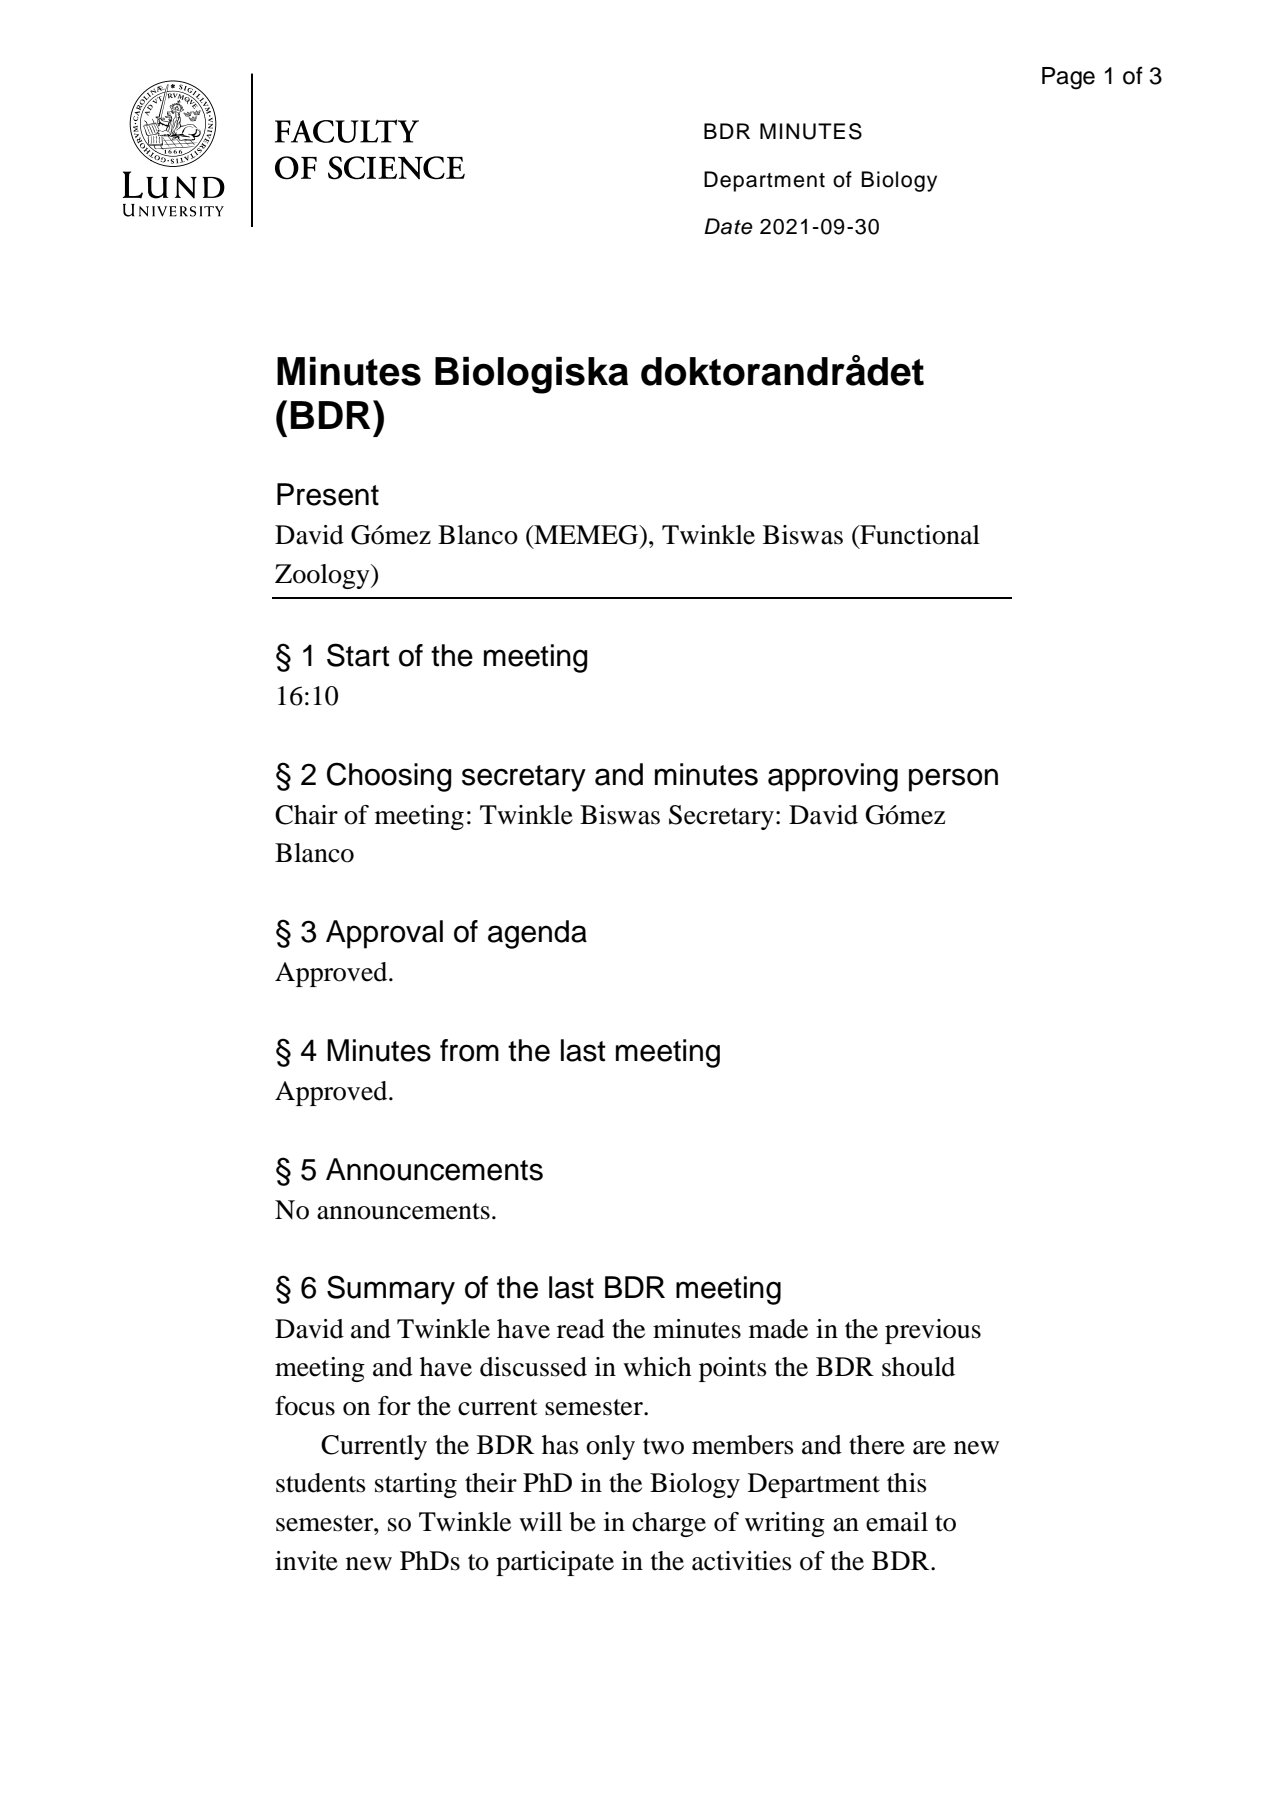  Describe the element at coordinates (323, 576) in the page. I see `Zoology` at that location.
